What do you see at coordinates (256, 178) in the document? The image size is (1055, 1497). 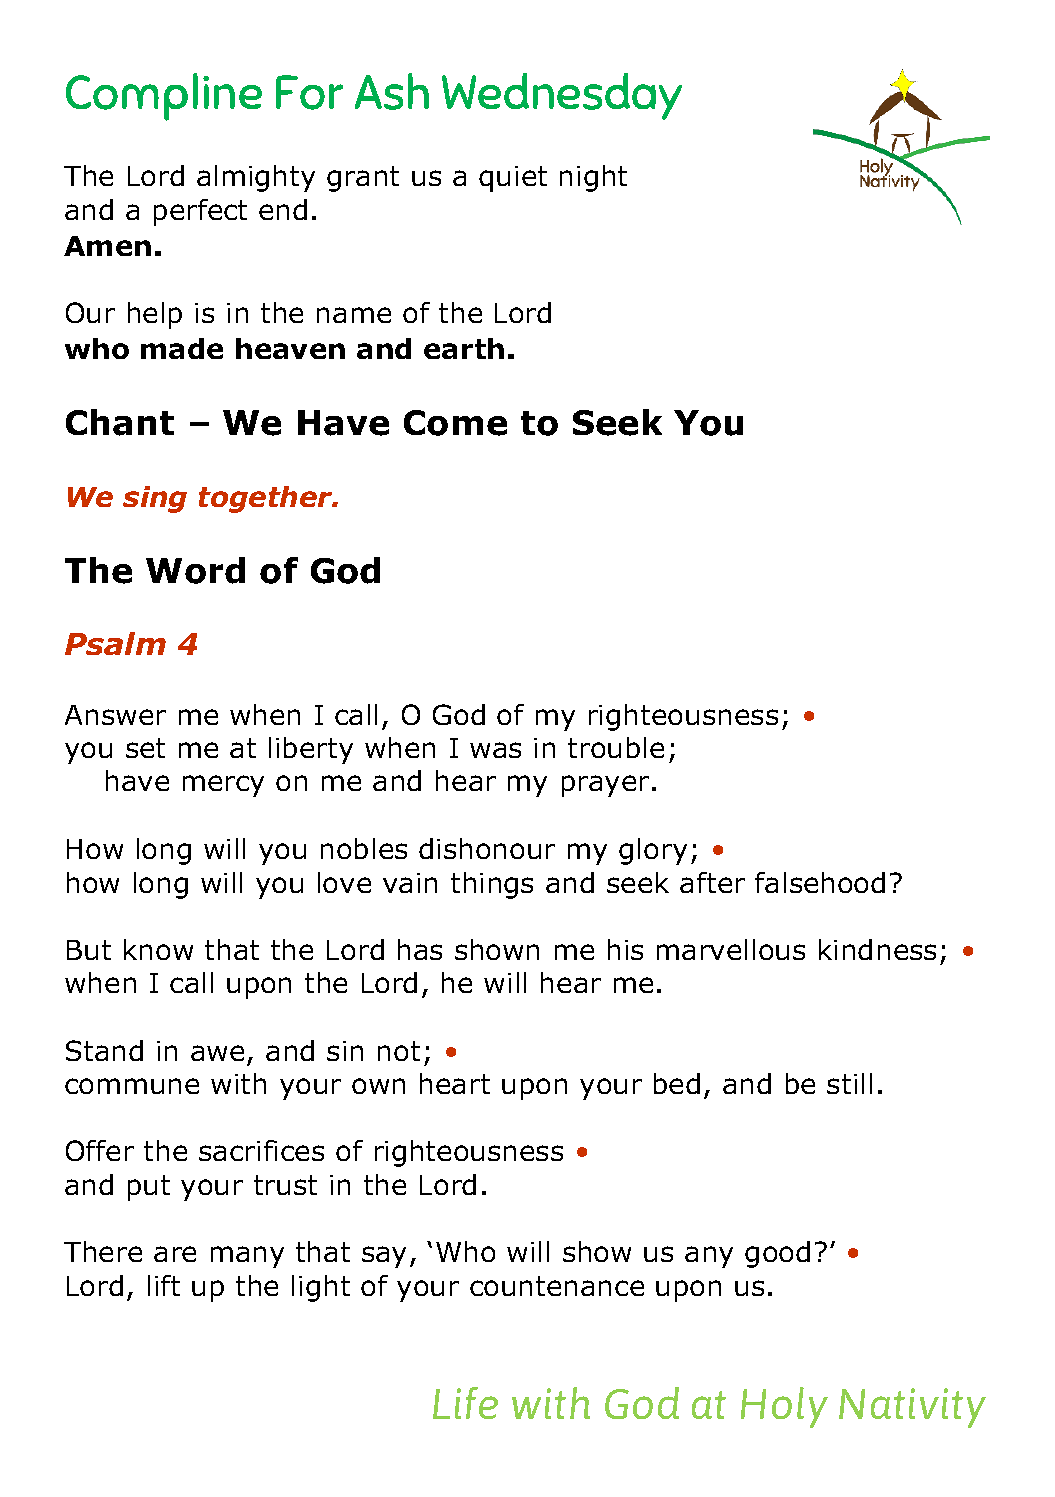 I see `almighty` at bounding box center [256, 178].
